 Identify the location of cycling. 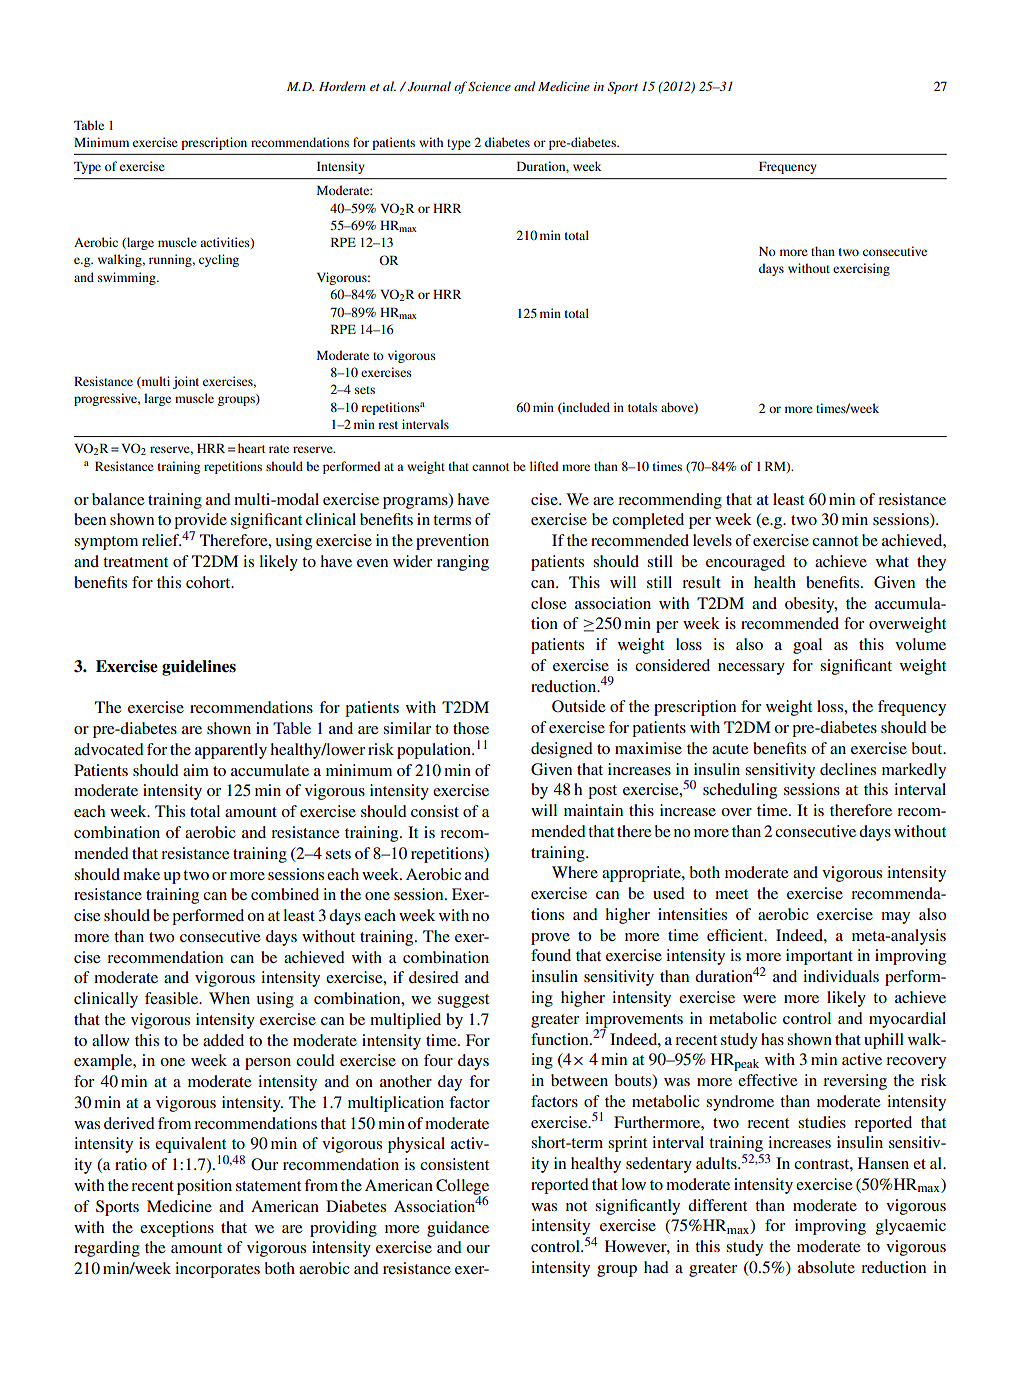
(219, 260).
